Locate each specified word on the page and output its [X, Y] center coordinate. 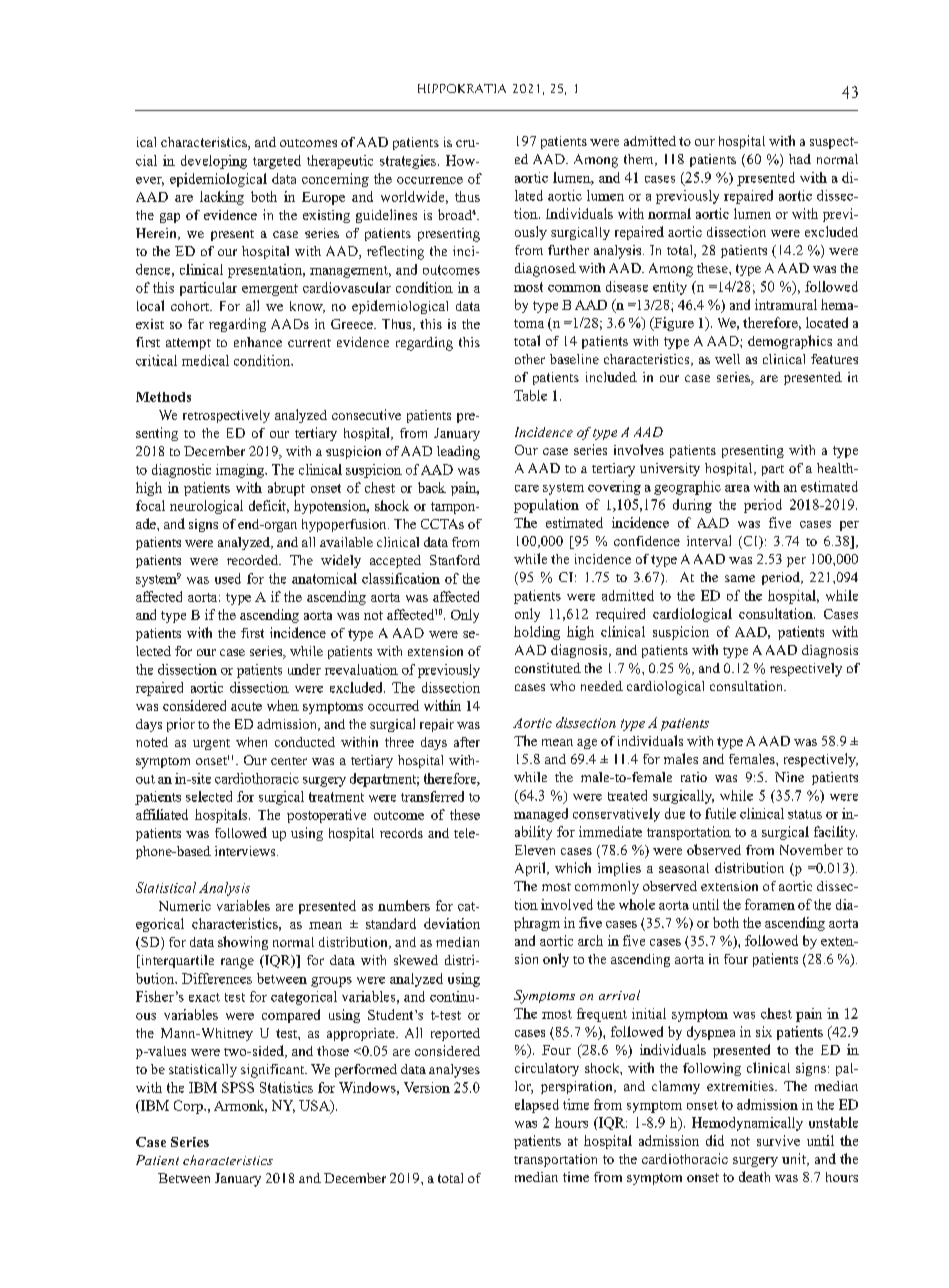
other [530, 359]
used [228, 578]
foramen [770, 904]
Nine [789, 777]
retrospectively [226, 416]
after [467, 742]
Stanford [455, 560]
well [727, 359]
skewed [416, 960]
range [237, 963]
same [740, 578]
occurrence [430, 180]
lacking [222, 198]
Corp [189, 1107]
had [800, 159]
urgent [211, 744]
